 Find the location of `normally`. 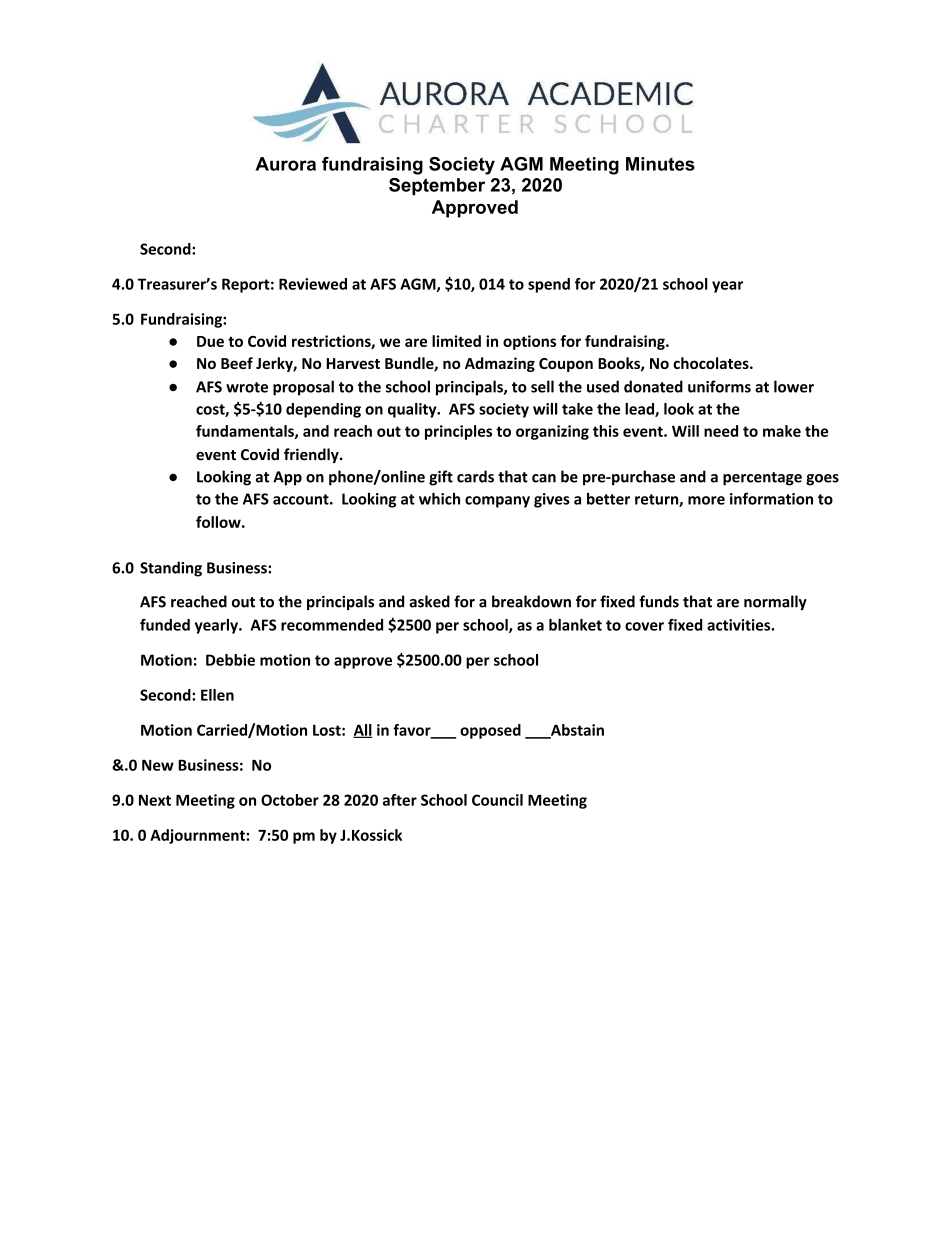

normally is located at coordinates (775, 603).
